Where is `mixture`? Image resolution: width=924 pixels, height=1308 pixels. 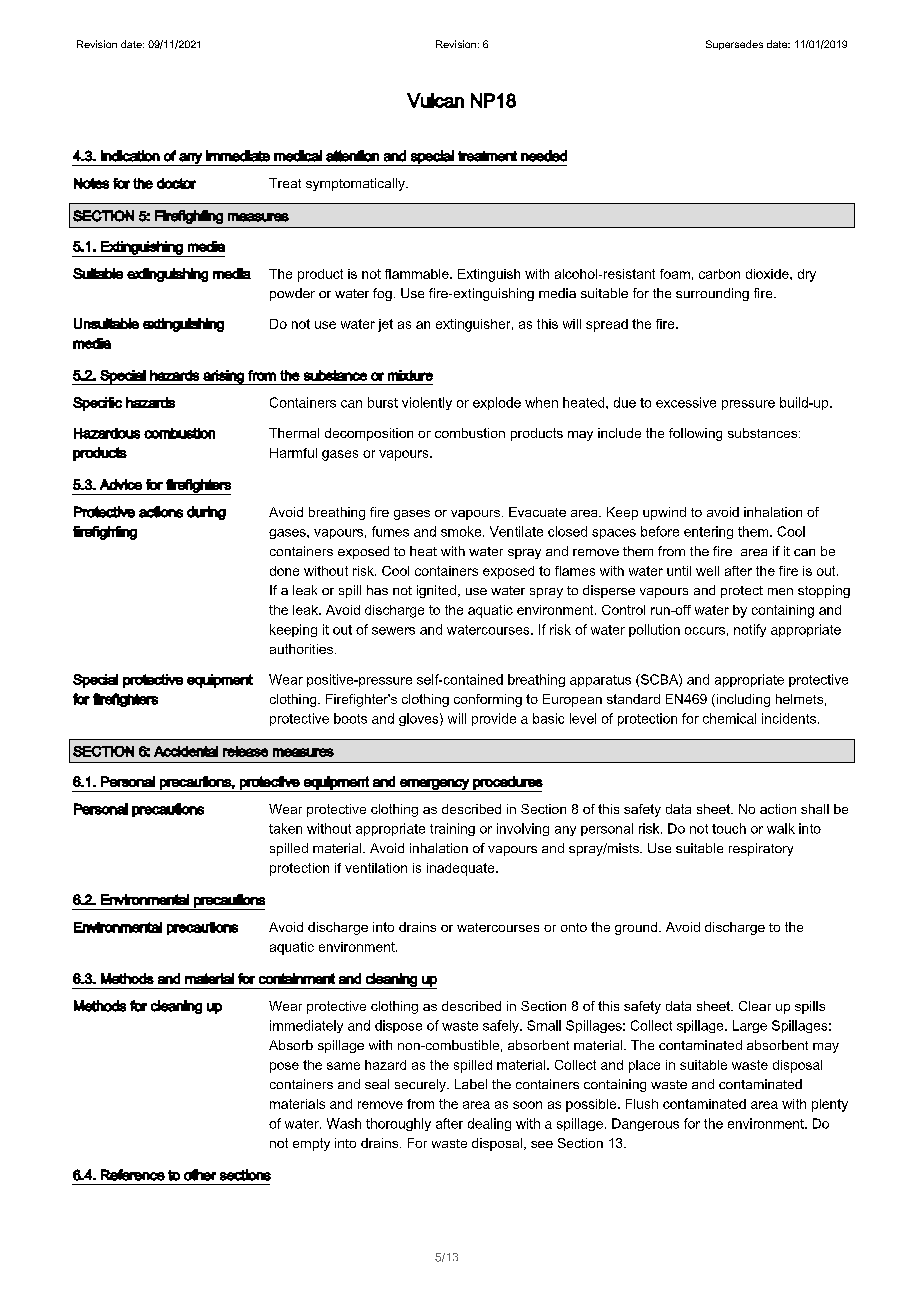
mixture is located at coordinates (410, 375).
